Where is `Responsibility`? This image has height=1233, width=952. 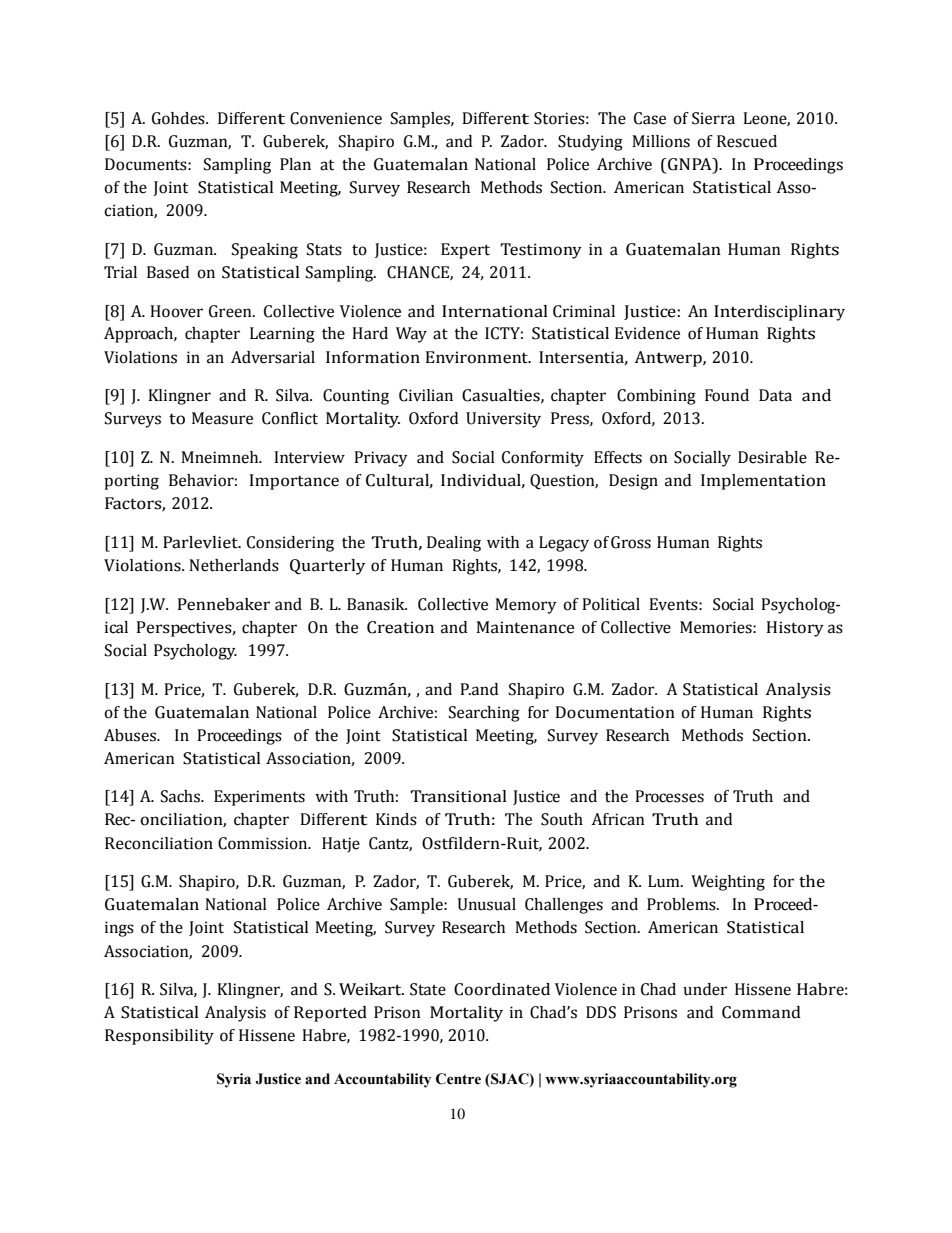 Responsibility is located at coordinates (159, 1037).
